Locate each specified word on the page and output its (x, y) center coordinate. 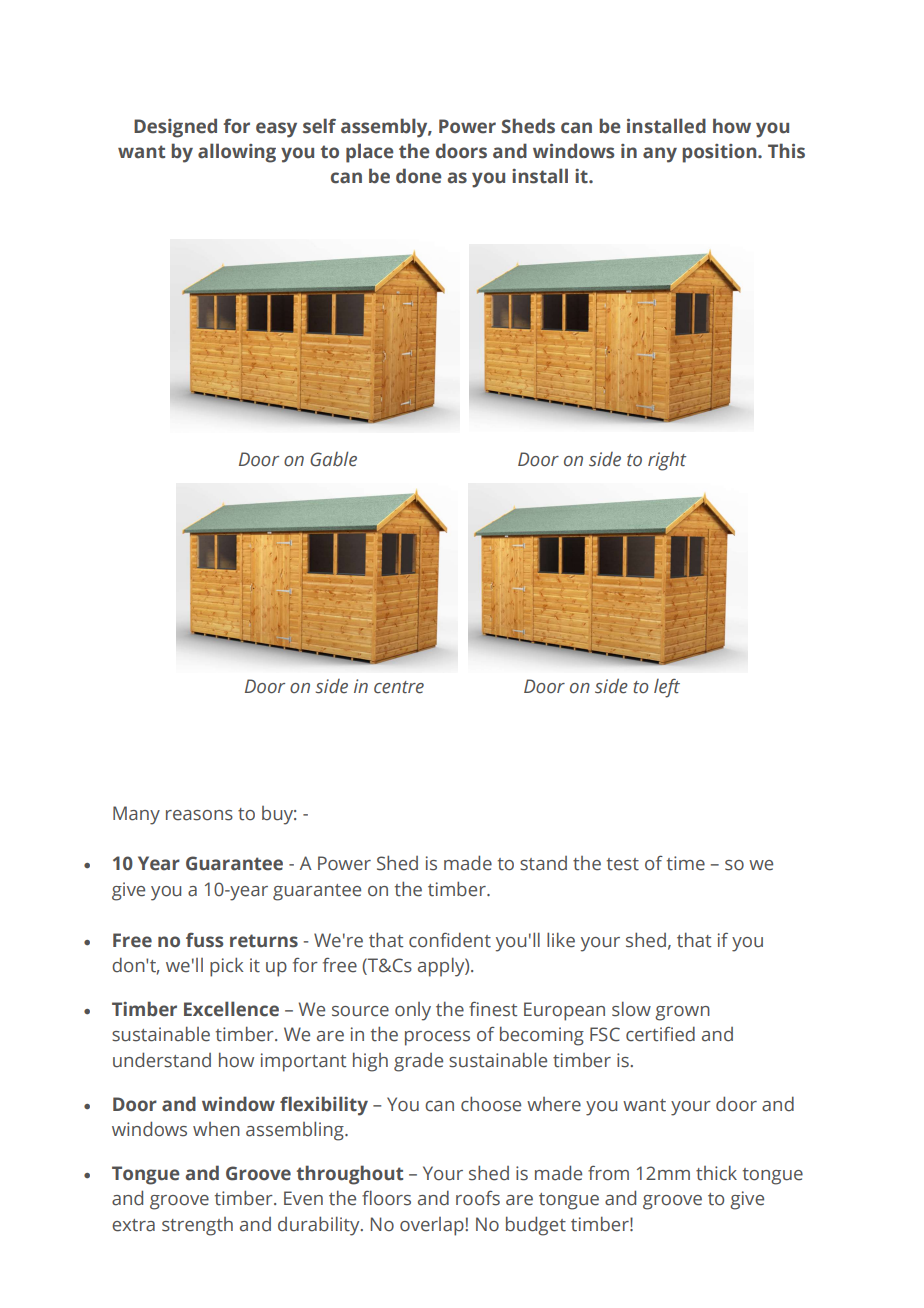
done (419, 176)
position (720, 153)
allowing (237, 153)
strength (197, 1226)
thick (716, 1173)
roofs (478, 1198)
